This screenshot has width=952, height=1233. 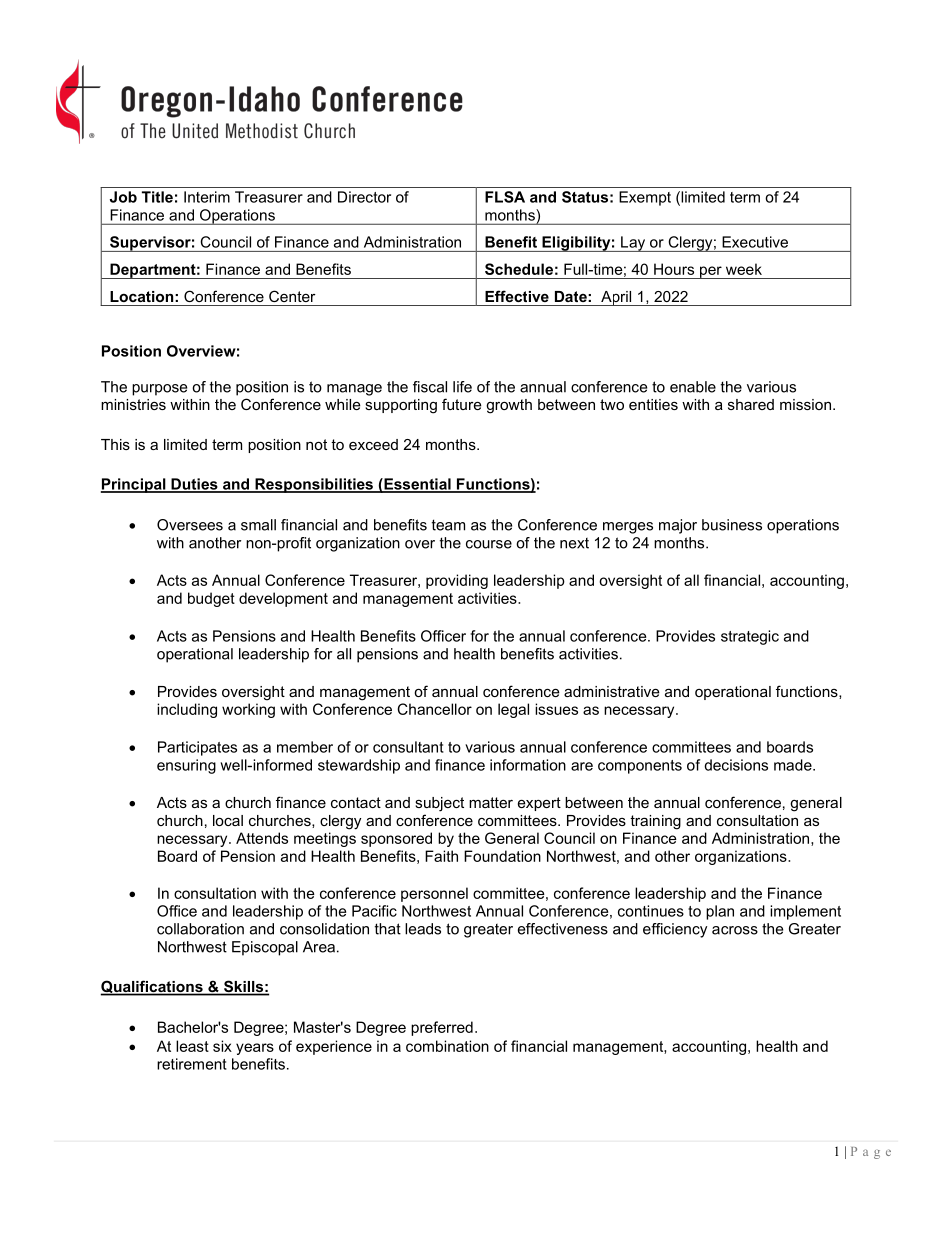 I want to click on ensuring, so click(x=186, y=766).
